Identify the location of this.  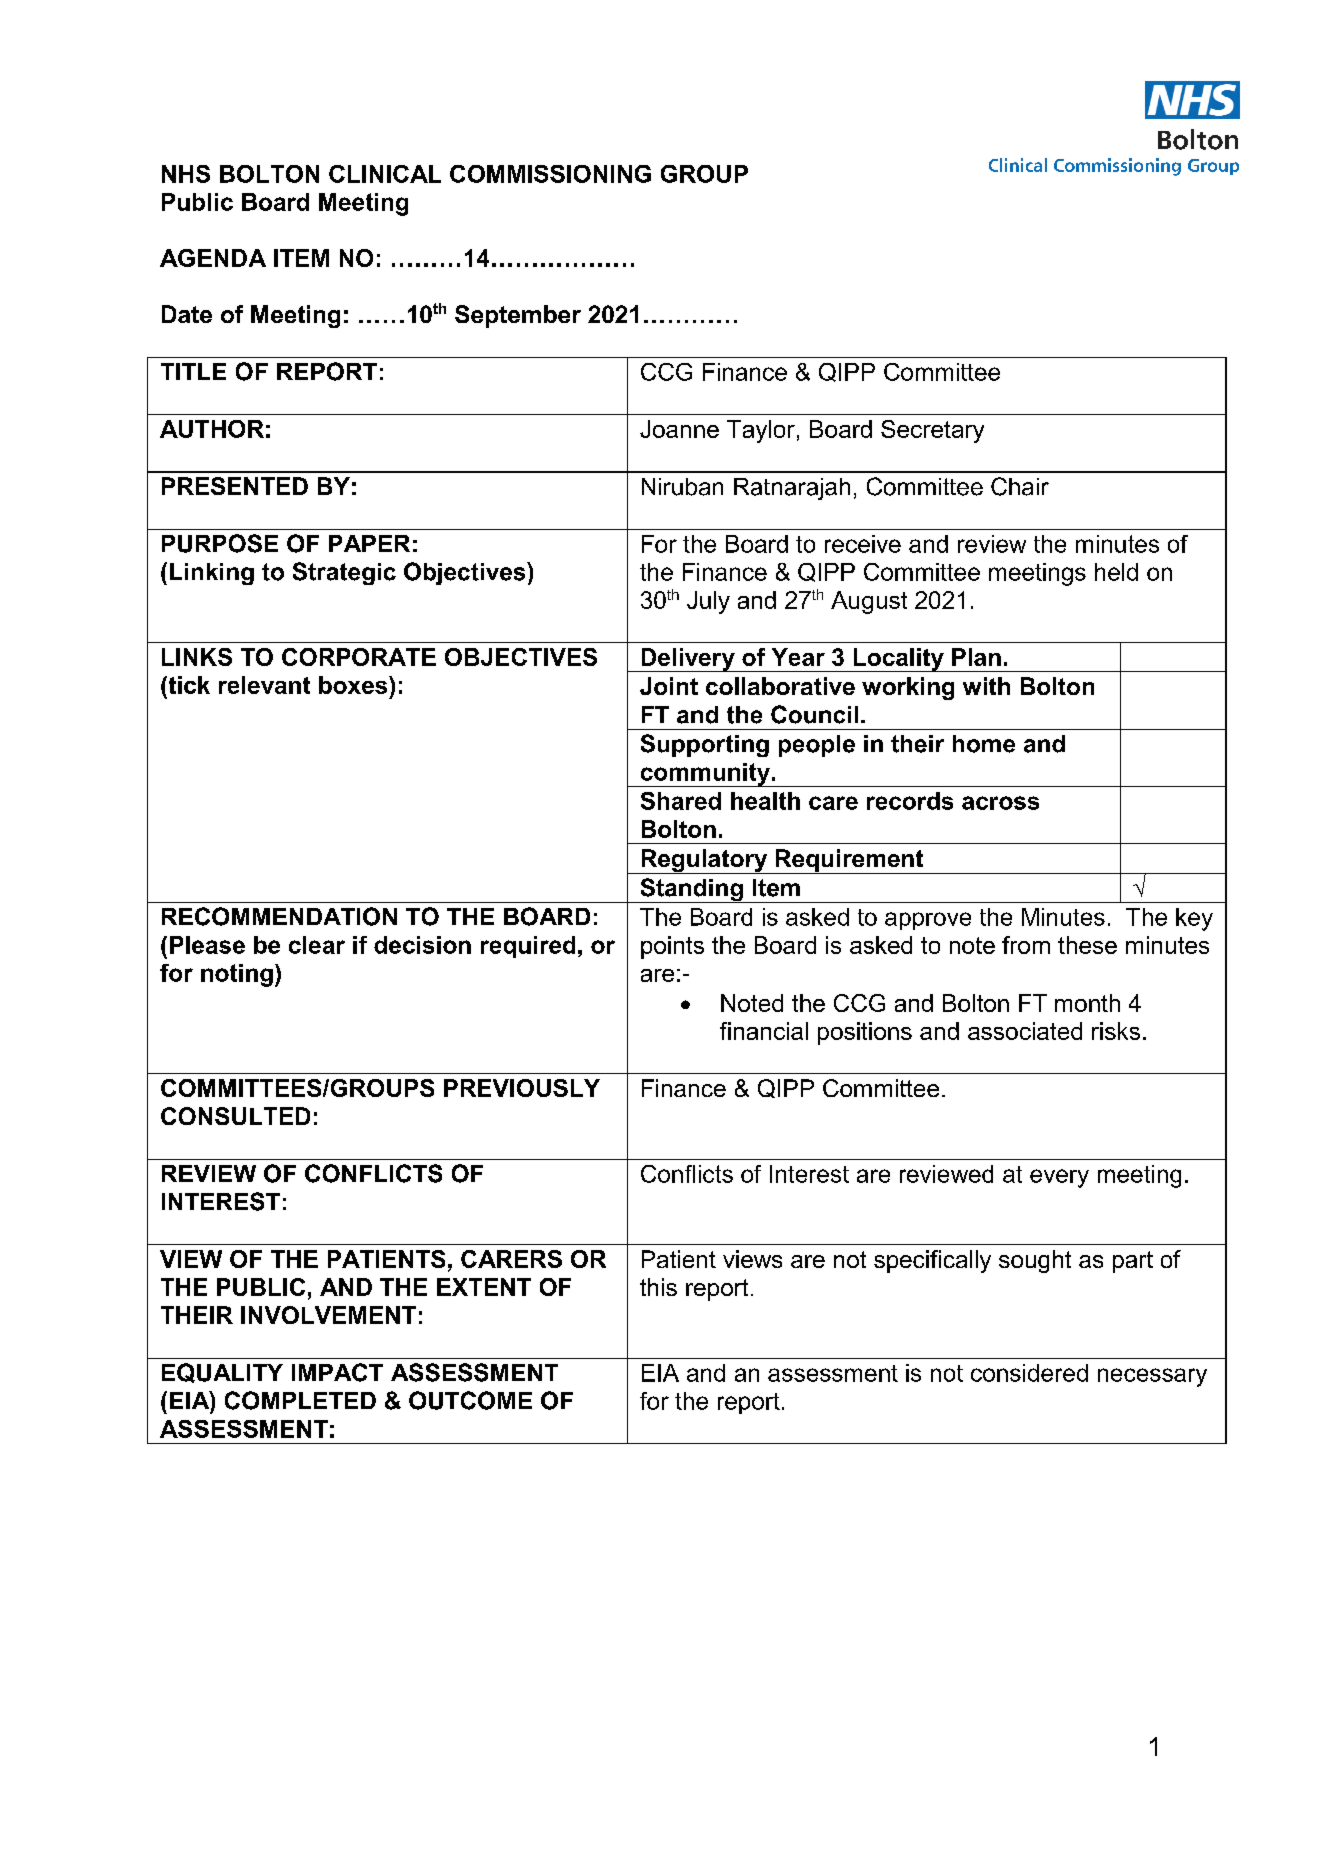
(658, 1287).
